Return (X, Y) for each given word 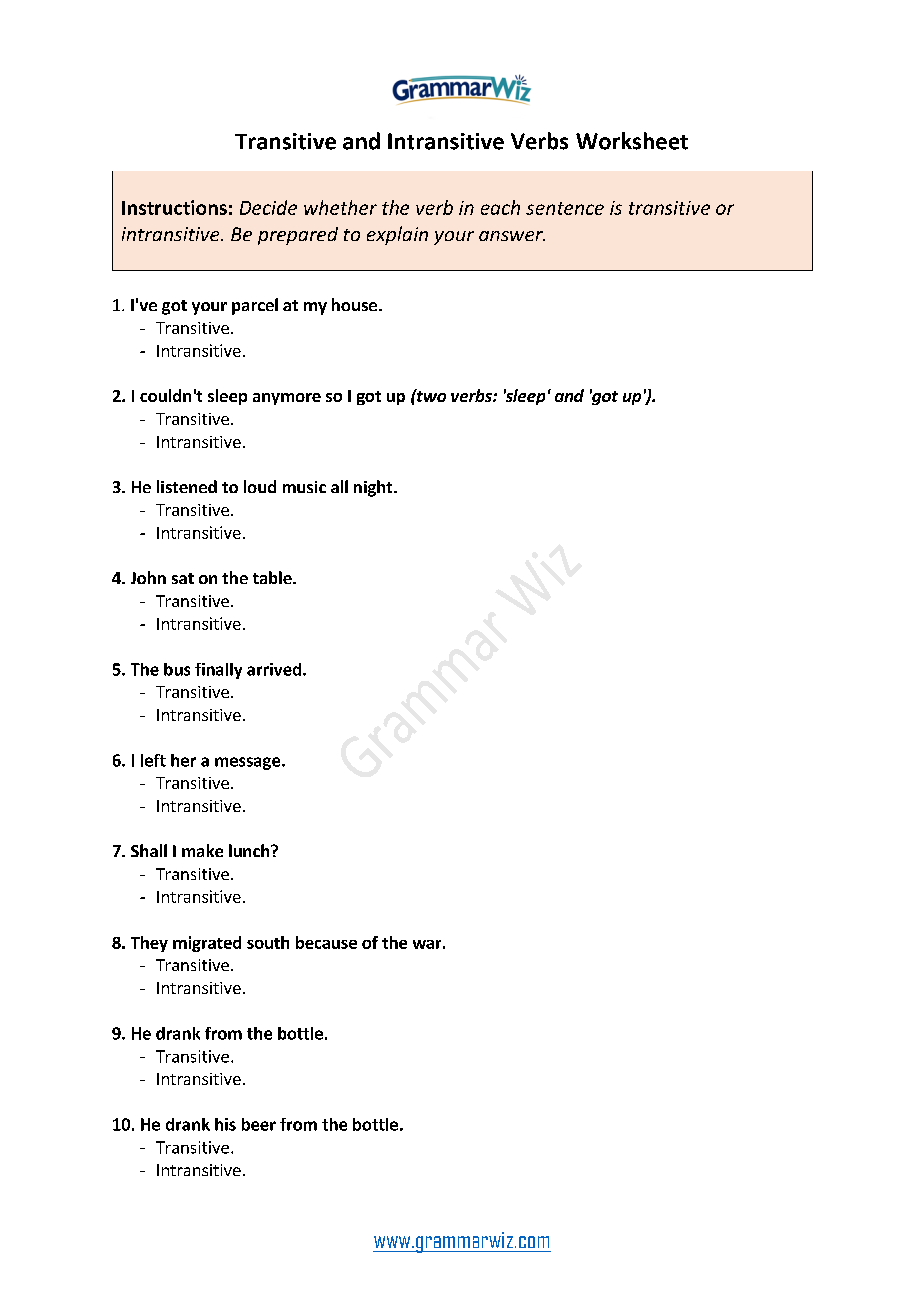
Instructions (174, 207)
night (374, 488)
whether (340, 207)
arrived (274, 669)
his (225, 1124)
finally (218, 671)
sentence (565, 208)
